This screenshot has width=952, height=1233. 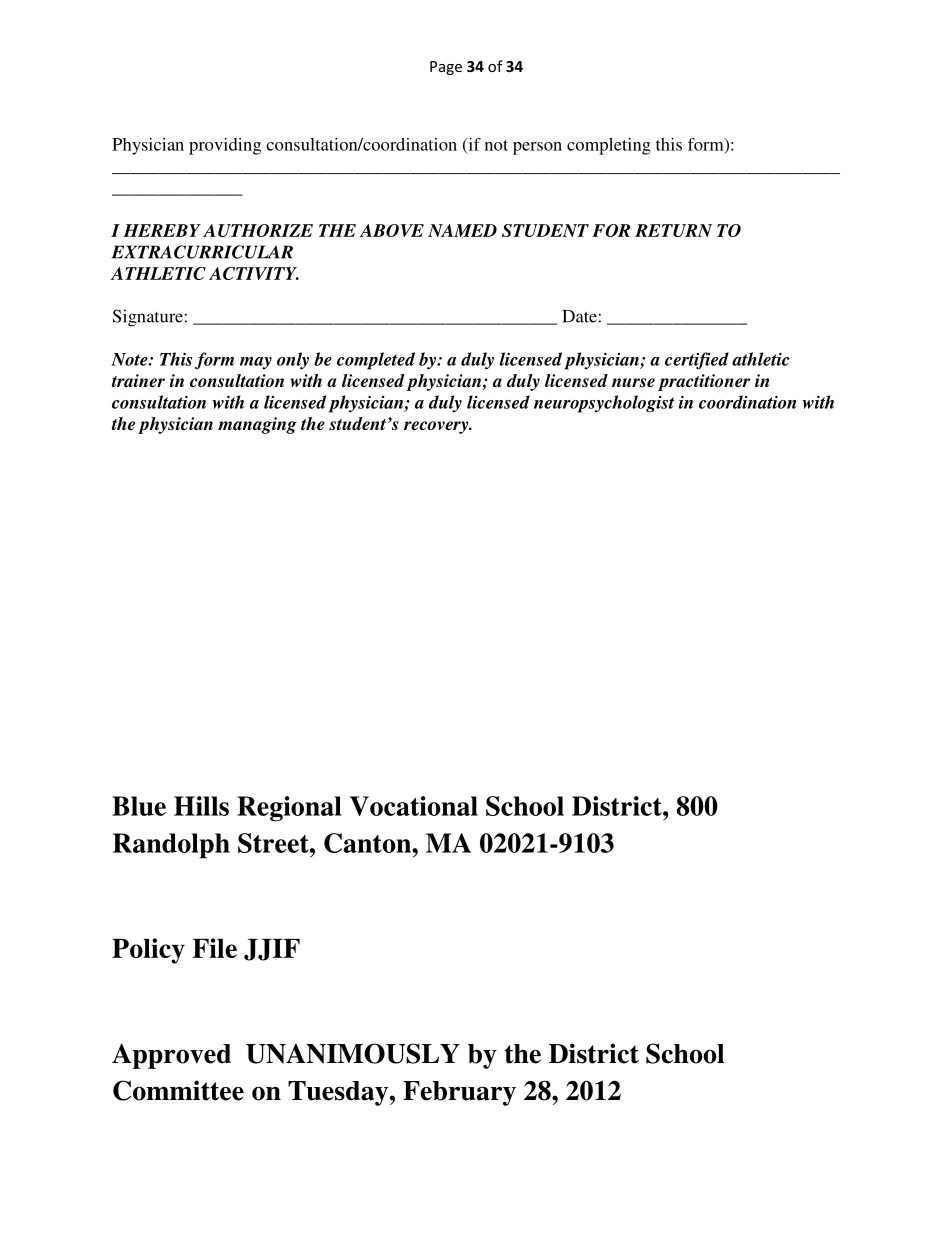 What do you see at coordinates (446, 68) in the screenshot?
I see `Page` at bounding box center [446, 68].
